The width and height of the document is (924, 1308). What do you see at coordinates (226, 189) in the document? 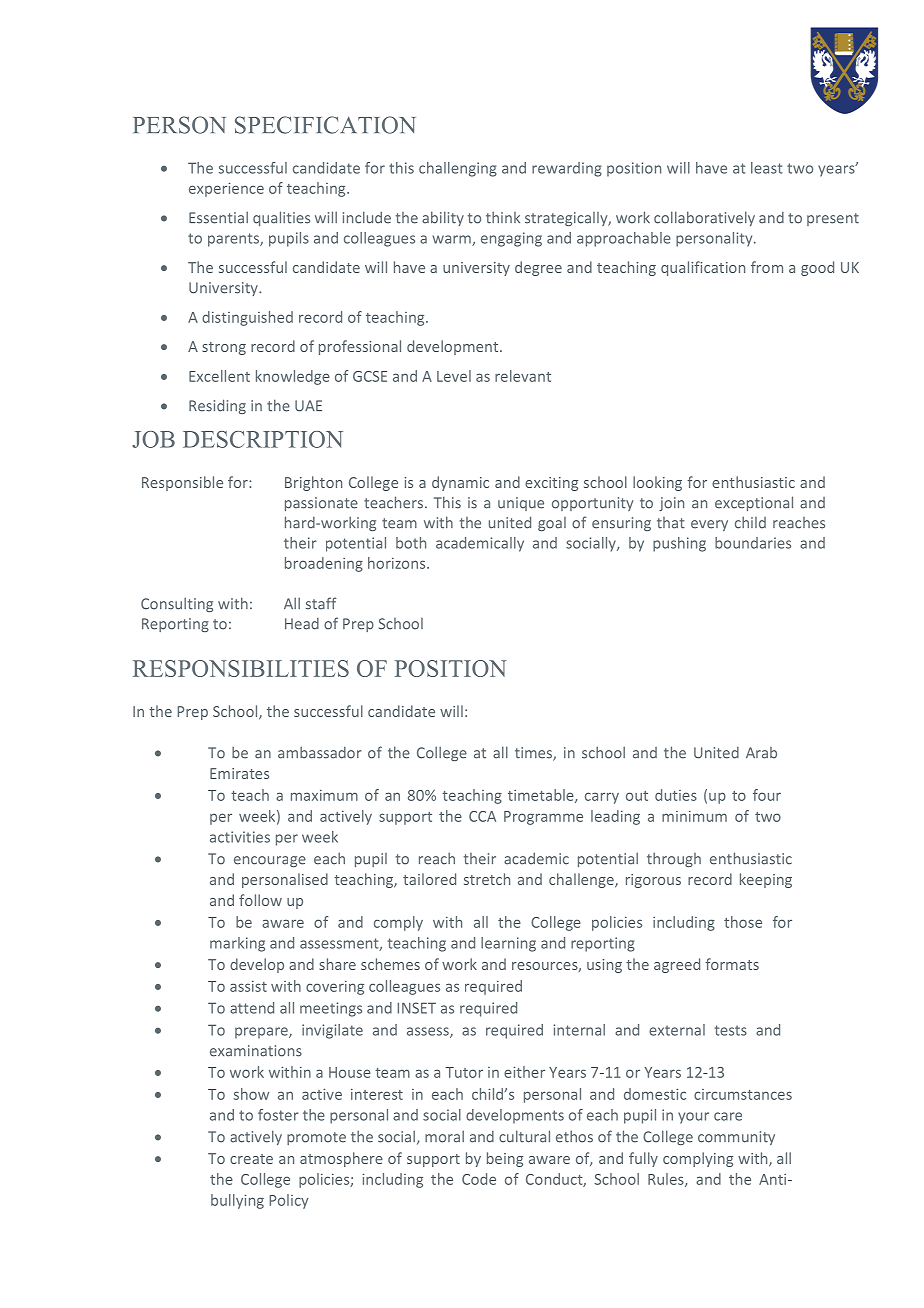
I see `experience` at bounding box center [226, 189].
